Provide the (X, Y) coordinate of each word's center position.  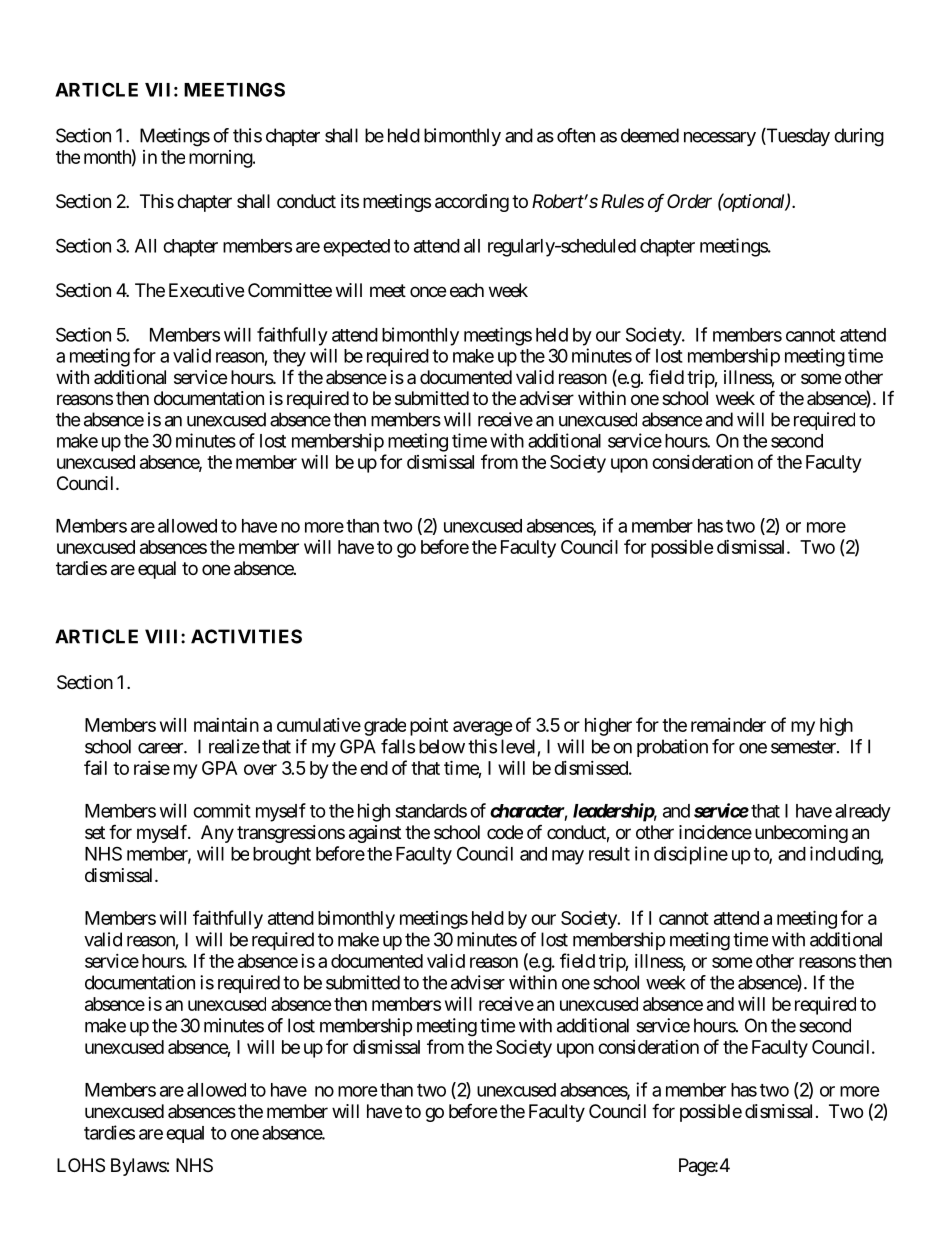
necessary (720, 139)
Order (689, 201)
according (472, 203)
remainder (728, 725)
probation (672, 748)
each (467, 290)
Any (217, 834)
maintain (226, 725)
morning (221, 159)
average (483, 728)
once (428, 291)
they (289, 358)
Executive (206, 290)
